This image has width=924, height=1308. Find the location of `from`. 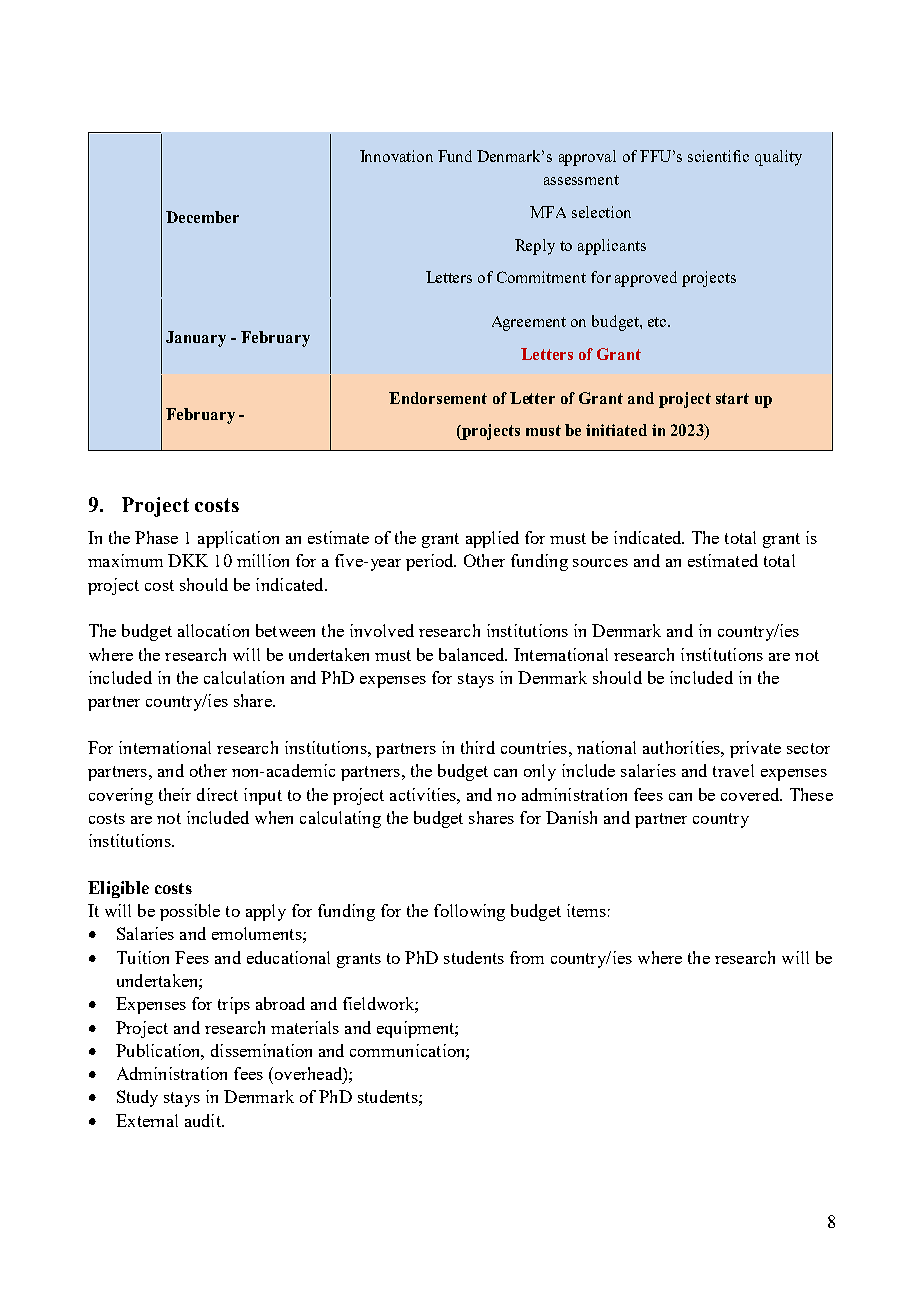

from is located at coordinates (527, 957).
